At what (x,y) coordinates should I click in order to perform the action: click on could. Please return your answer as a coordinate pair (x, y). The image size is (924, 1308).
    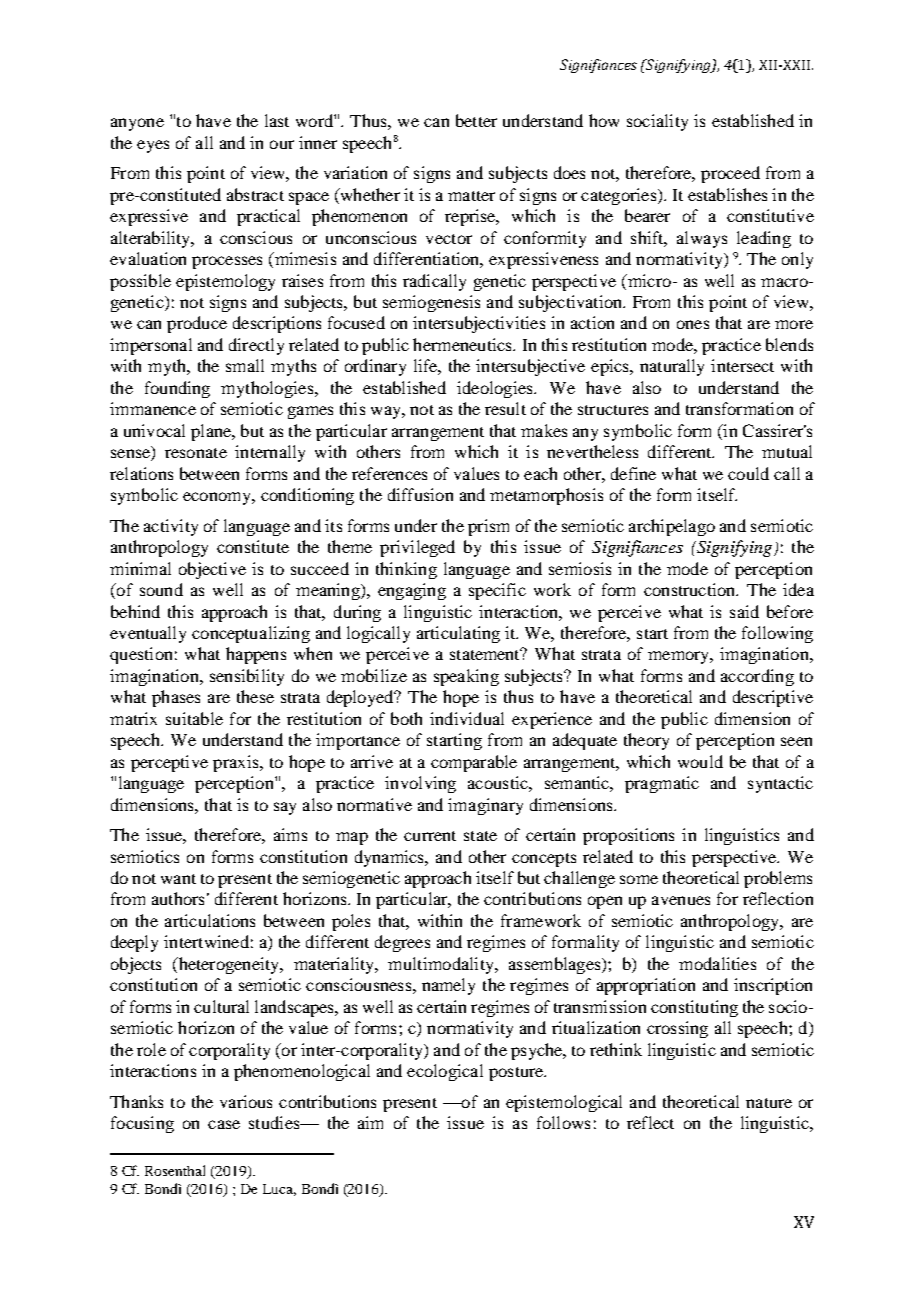
    Looking at the image, I should click on (748, 473).
